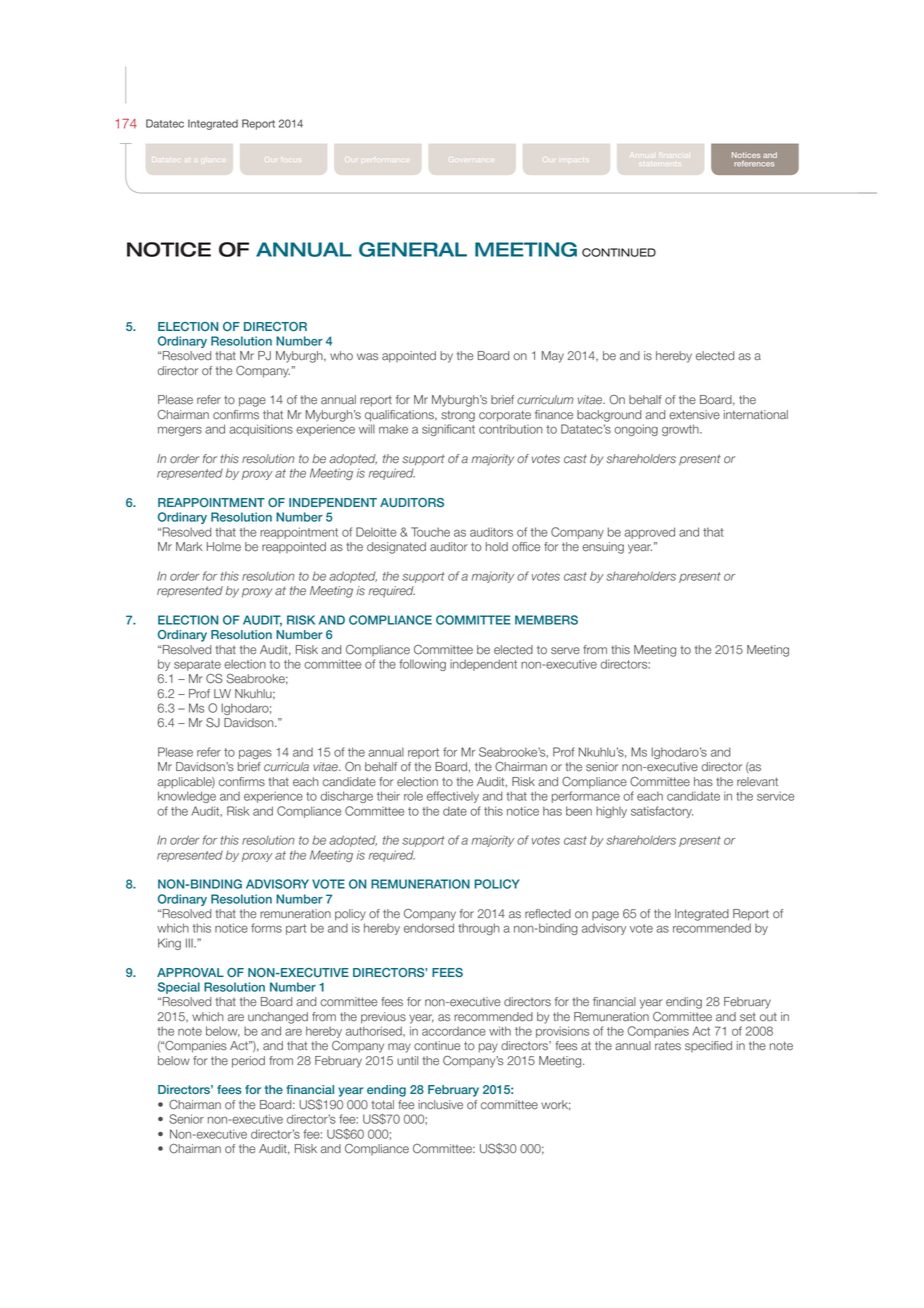  Describe the element at coordinates (248, 1062) in the image. I see `period` at that location.
